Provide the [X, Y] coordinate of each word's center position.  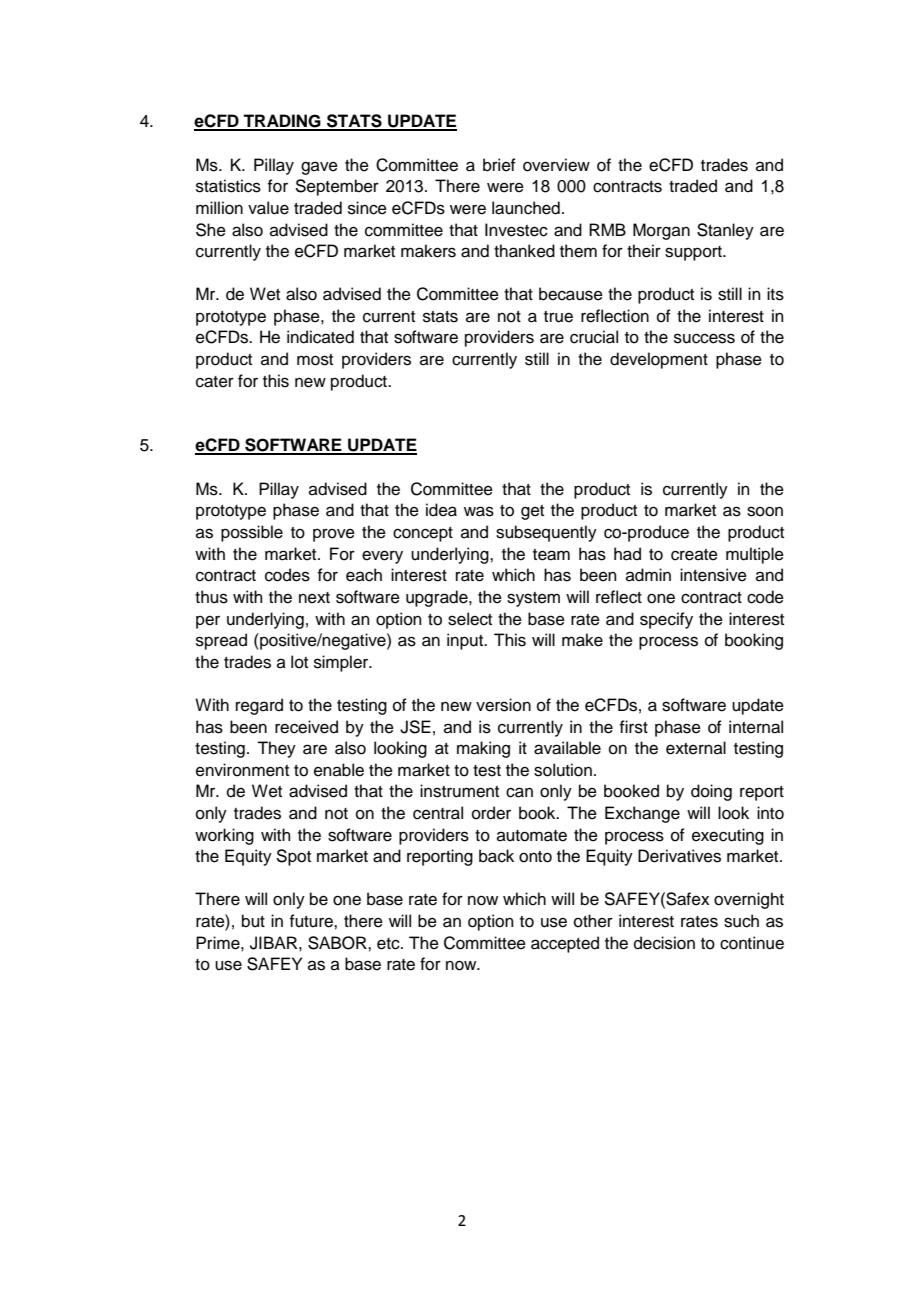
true [558, 317]
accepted [565, 944]
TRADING [282, 122]
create [694, 555]
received [306, 727]
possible [252, 533]
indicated [320, 337]
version [503, 705]
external [696, 748]
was [479, 511]
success [704, 338]
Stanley [725, 231]
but [253, 921]
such [741, 921]
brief [499, 165]
